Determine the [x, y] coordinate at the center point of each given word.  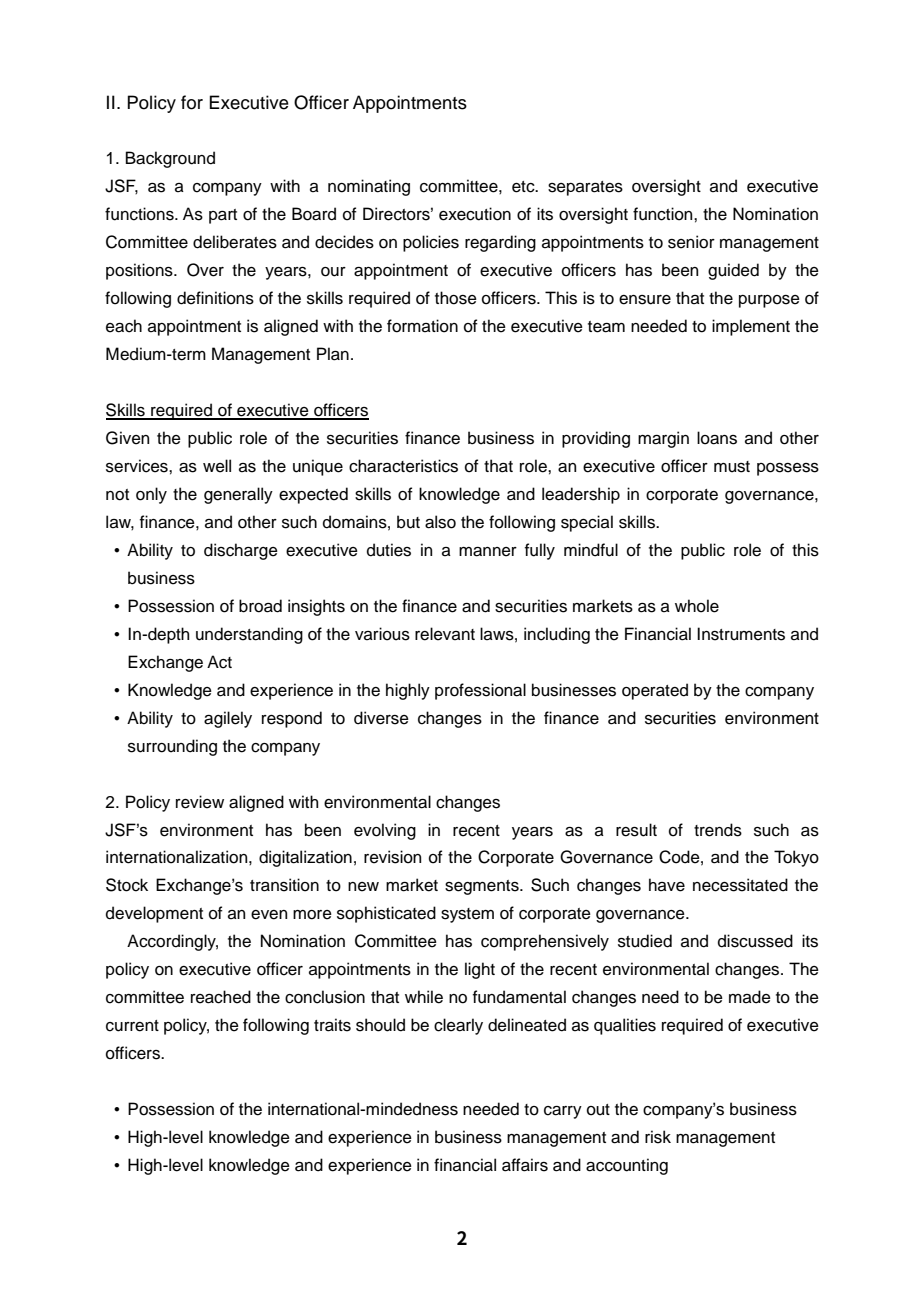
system [467, 915]
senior [691, 242]
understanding [249, 635]
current [132, 1026]
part [223, 216]
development [154, 914]
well [217, 466]
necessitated [740, 885]
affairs [525, 1165]
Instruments [741, 634]
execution [475, 214]
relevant [445, 634]
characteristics [403, 466]
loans [717, 438]
